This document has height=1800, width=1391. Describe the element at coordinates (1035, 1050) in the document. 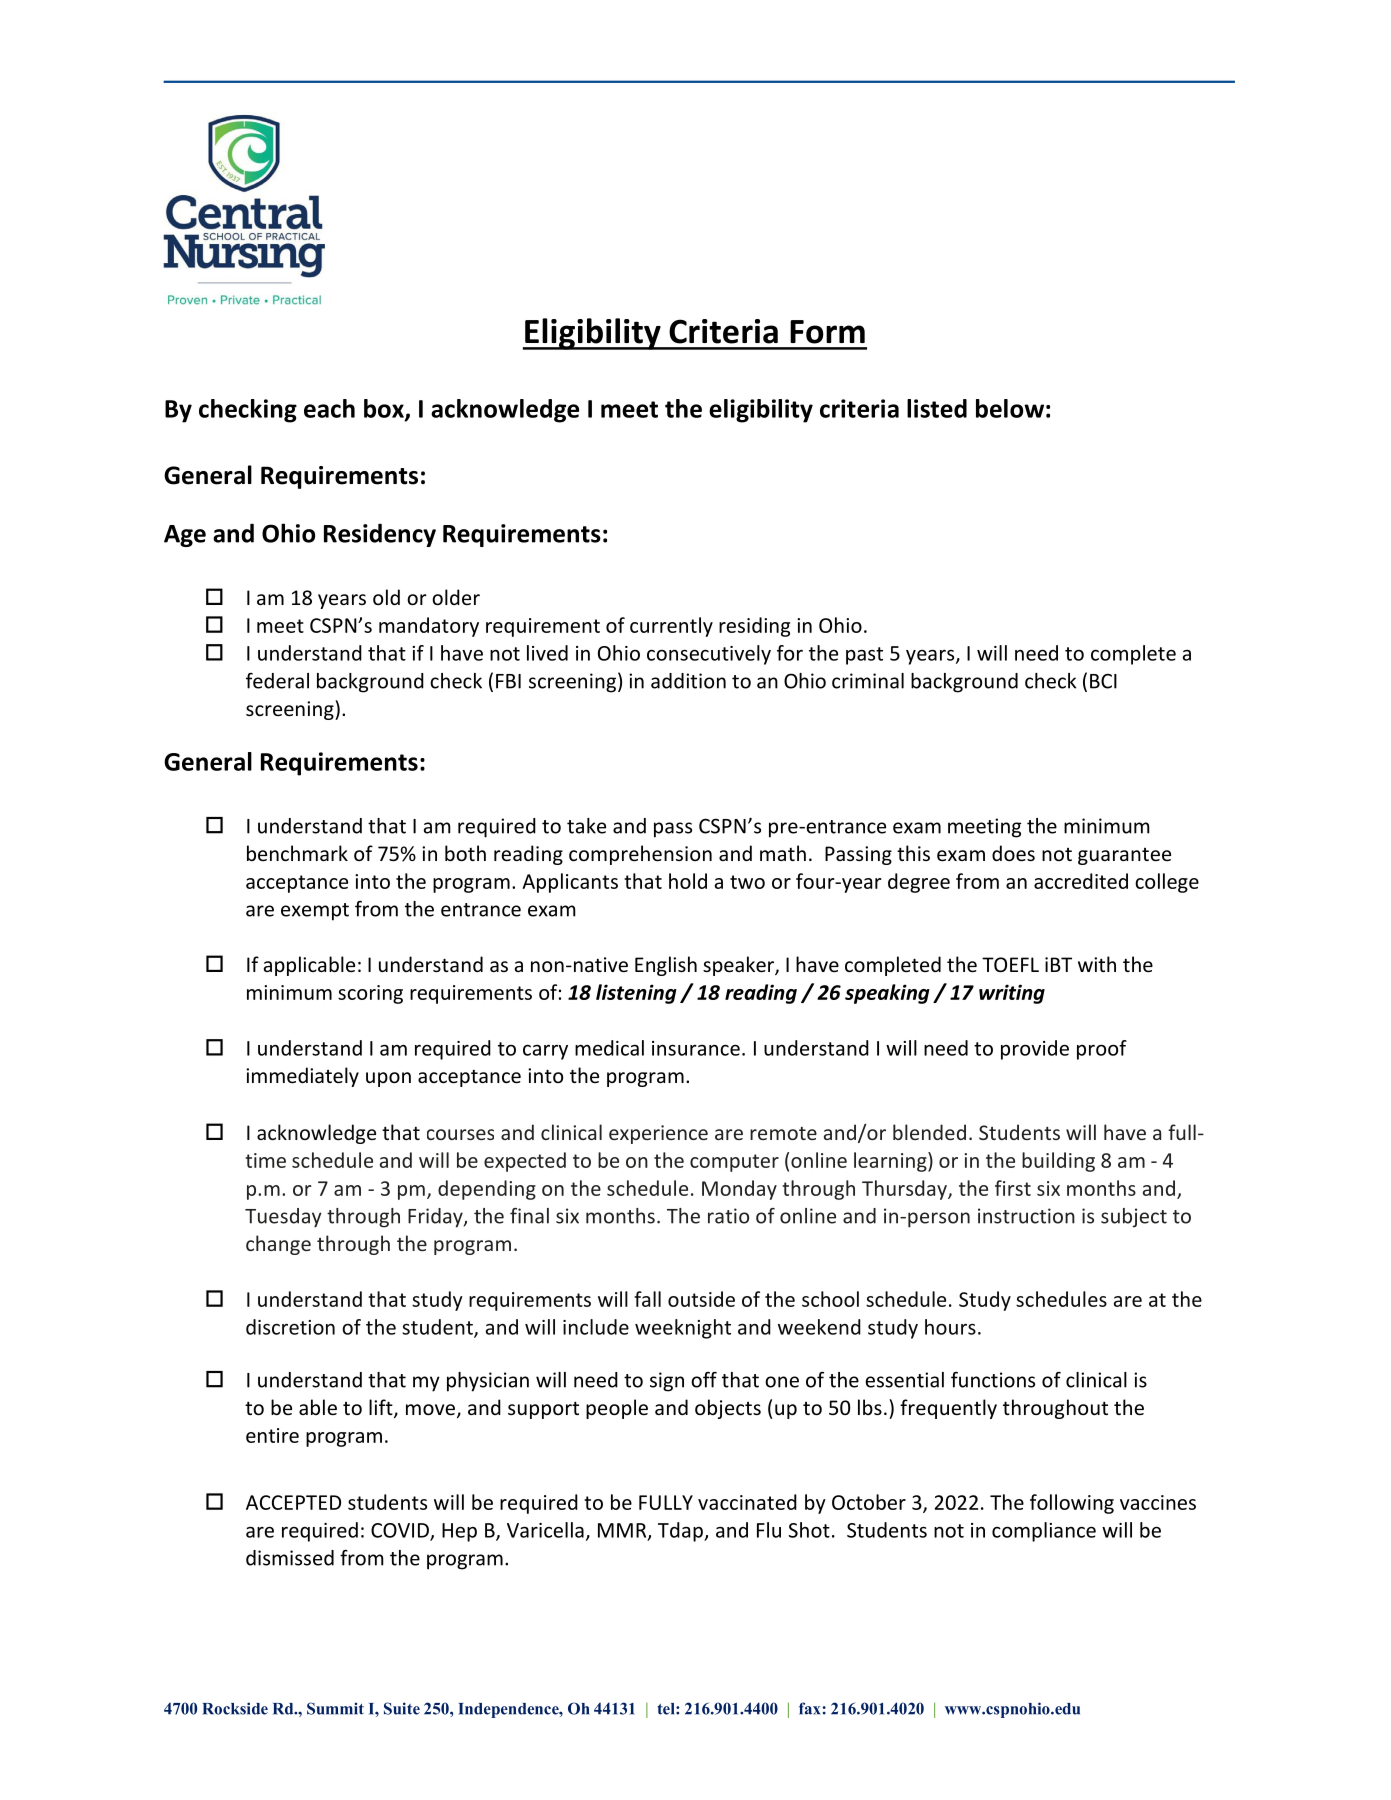

I see `provide` at that location.
